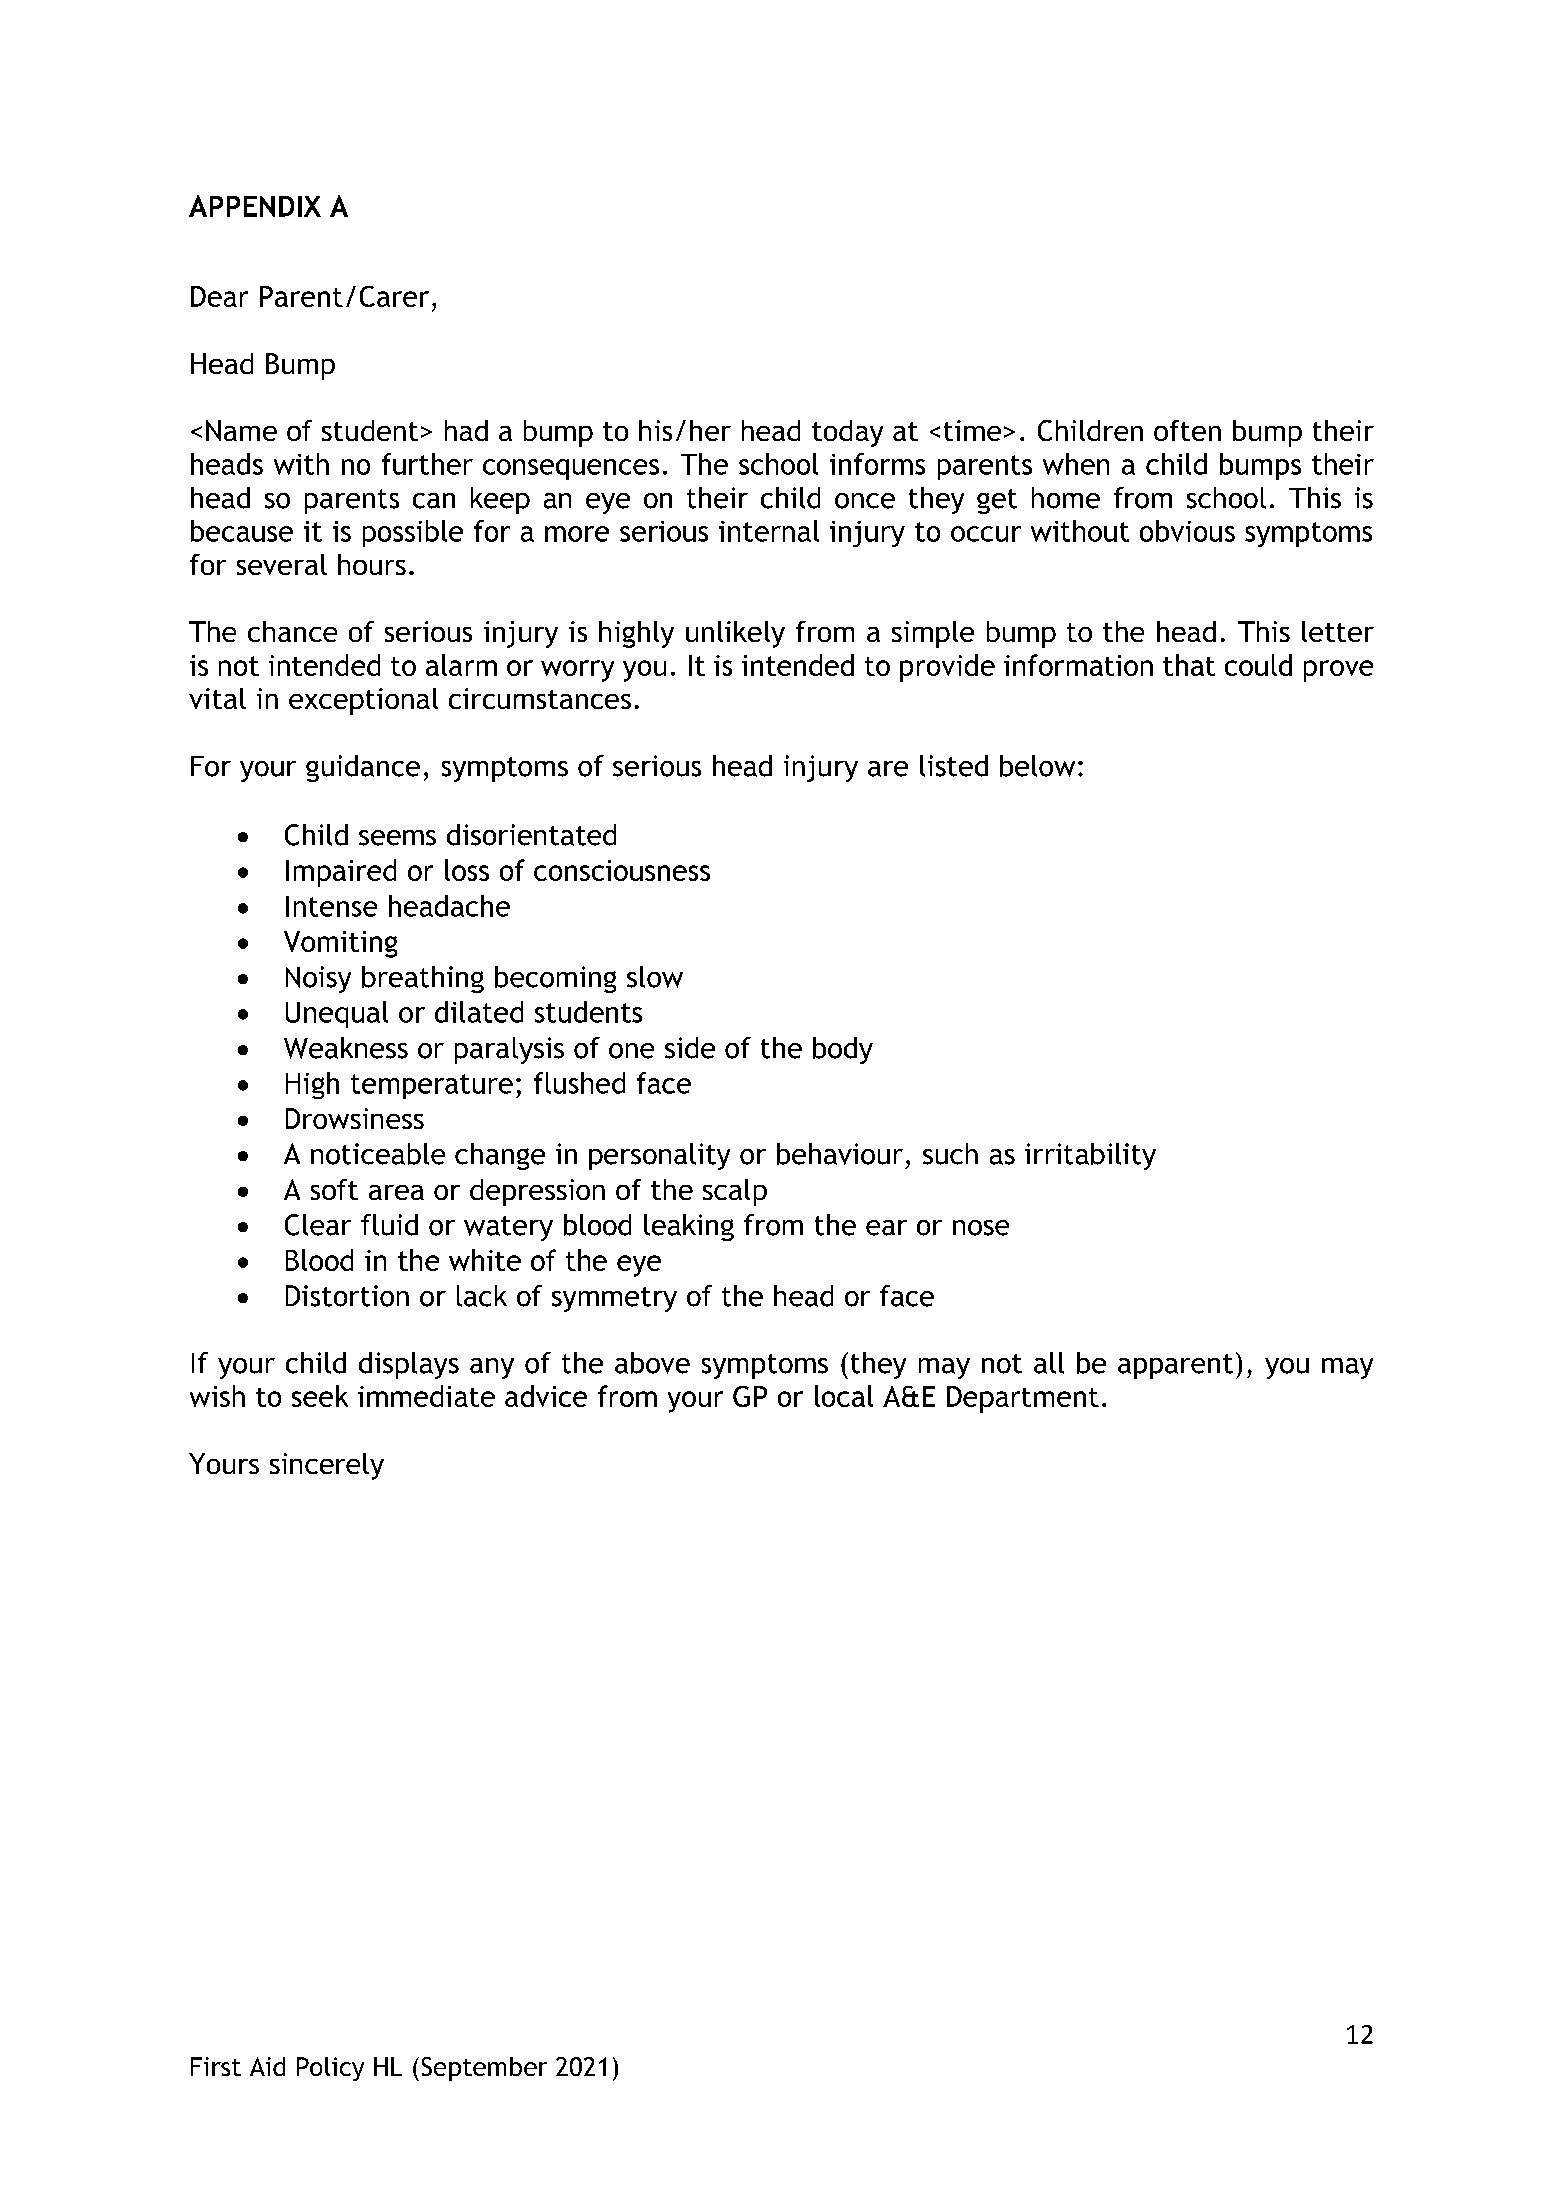 The width and height of the screenshot is (1563, 2210). Describe the element at coordinates (363, 701) in the screenshot. I see `exceptional` at that location.
